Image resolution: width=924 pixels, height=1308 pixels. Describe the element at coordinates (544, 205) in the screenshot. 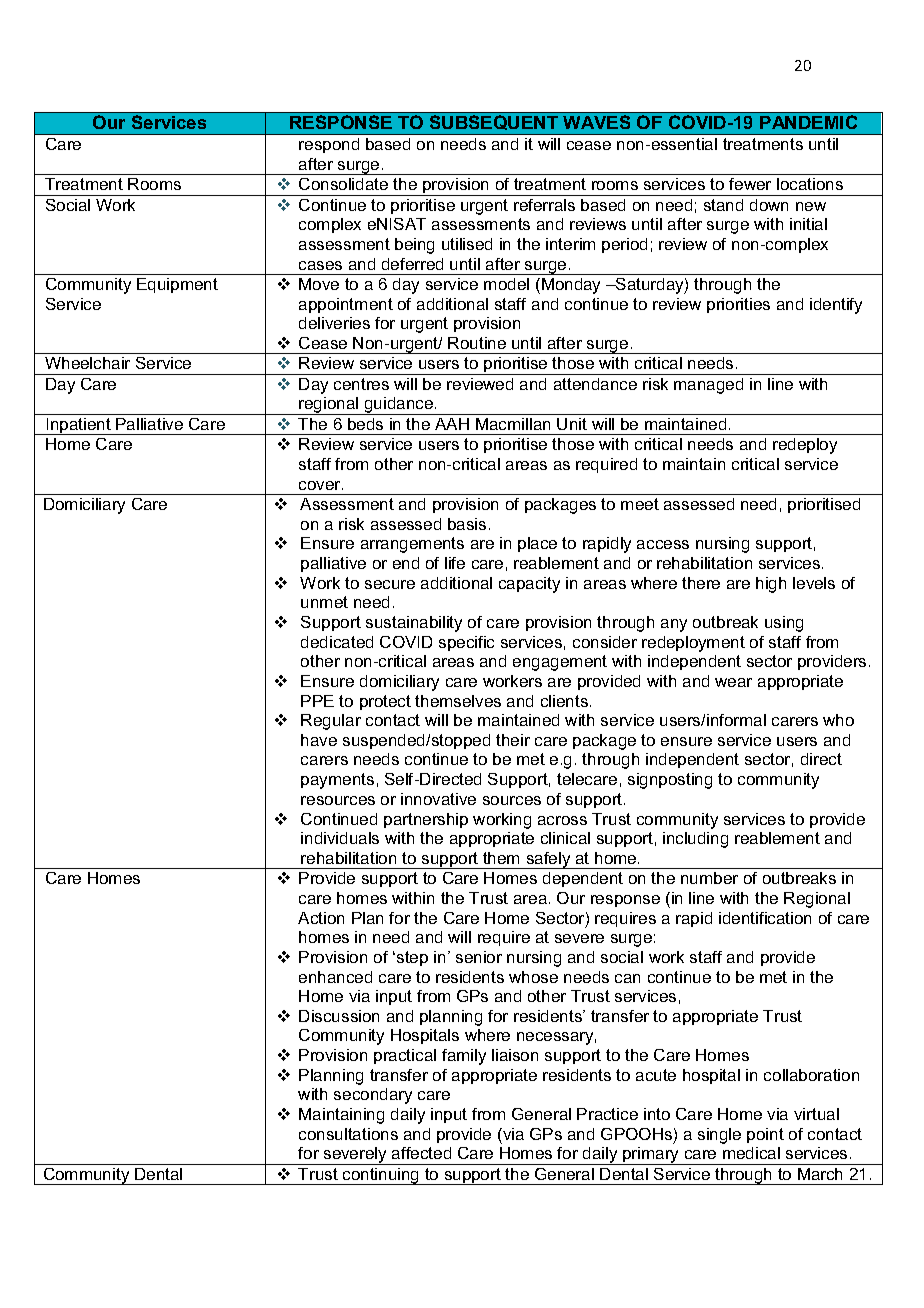

I see `referrals` at that location.
